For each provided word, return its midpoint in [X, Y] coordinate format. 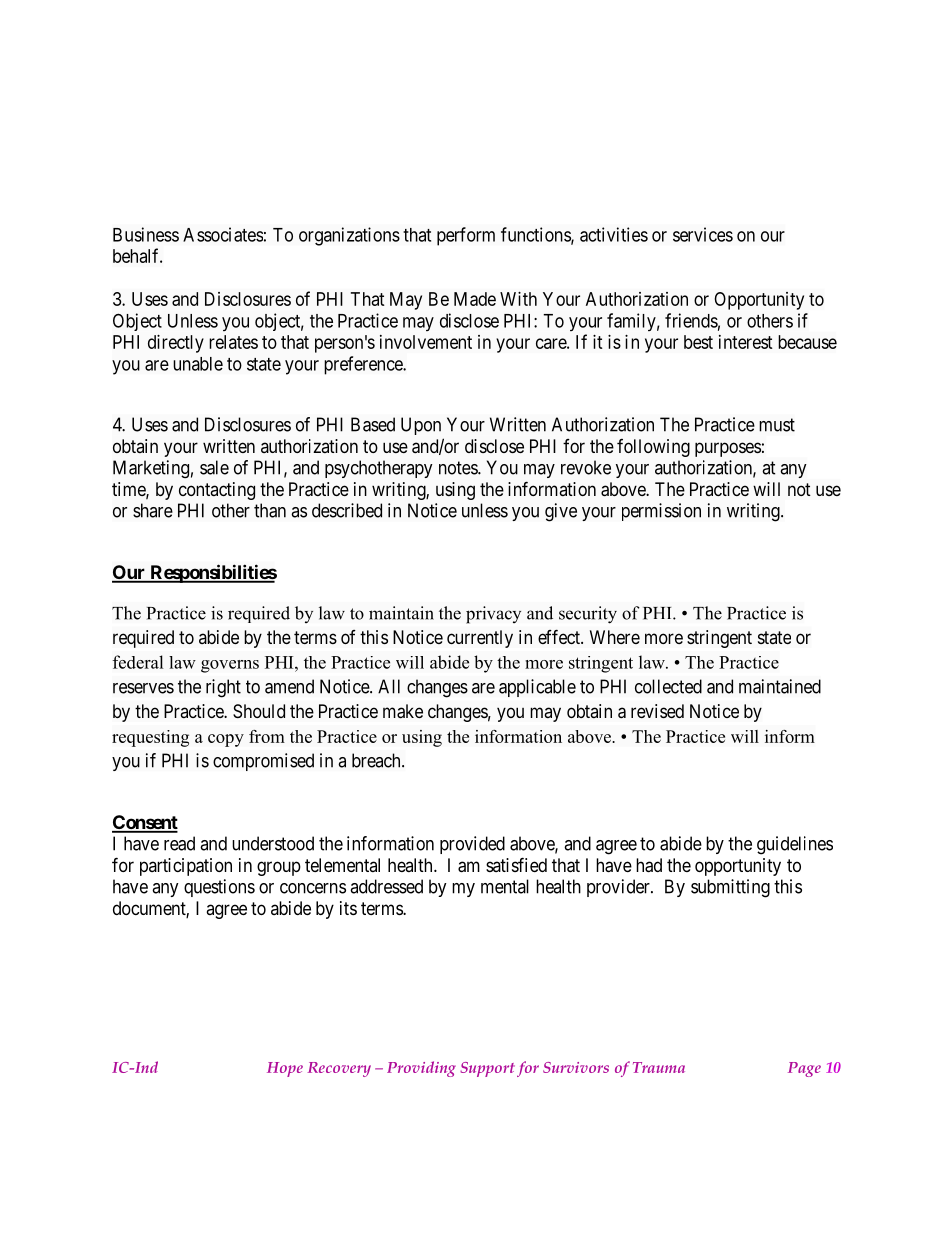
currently [480, 639]
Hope [285, 1069]
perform [466, 236]
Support [487, 1069]
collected [668, 686]
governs [230, 666]
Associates [223, 234]
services [703, 234]
